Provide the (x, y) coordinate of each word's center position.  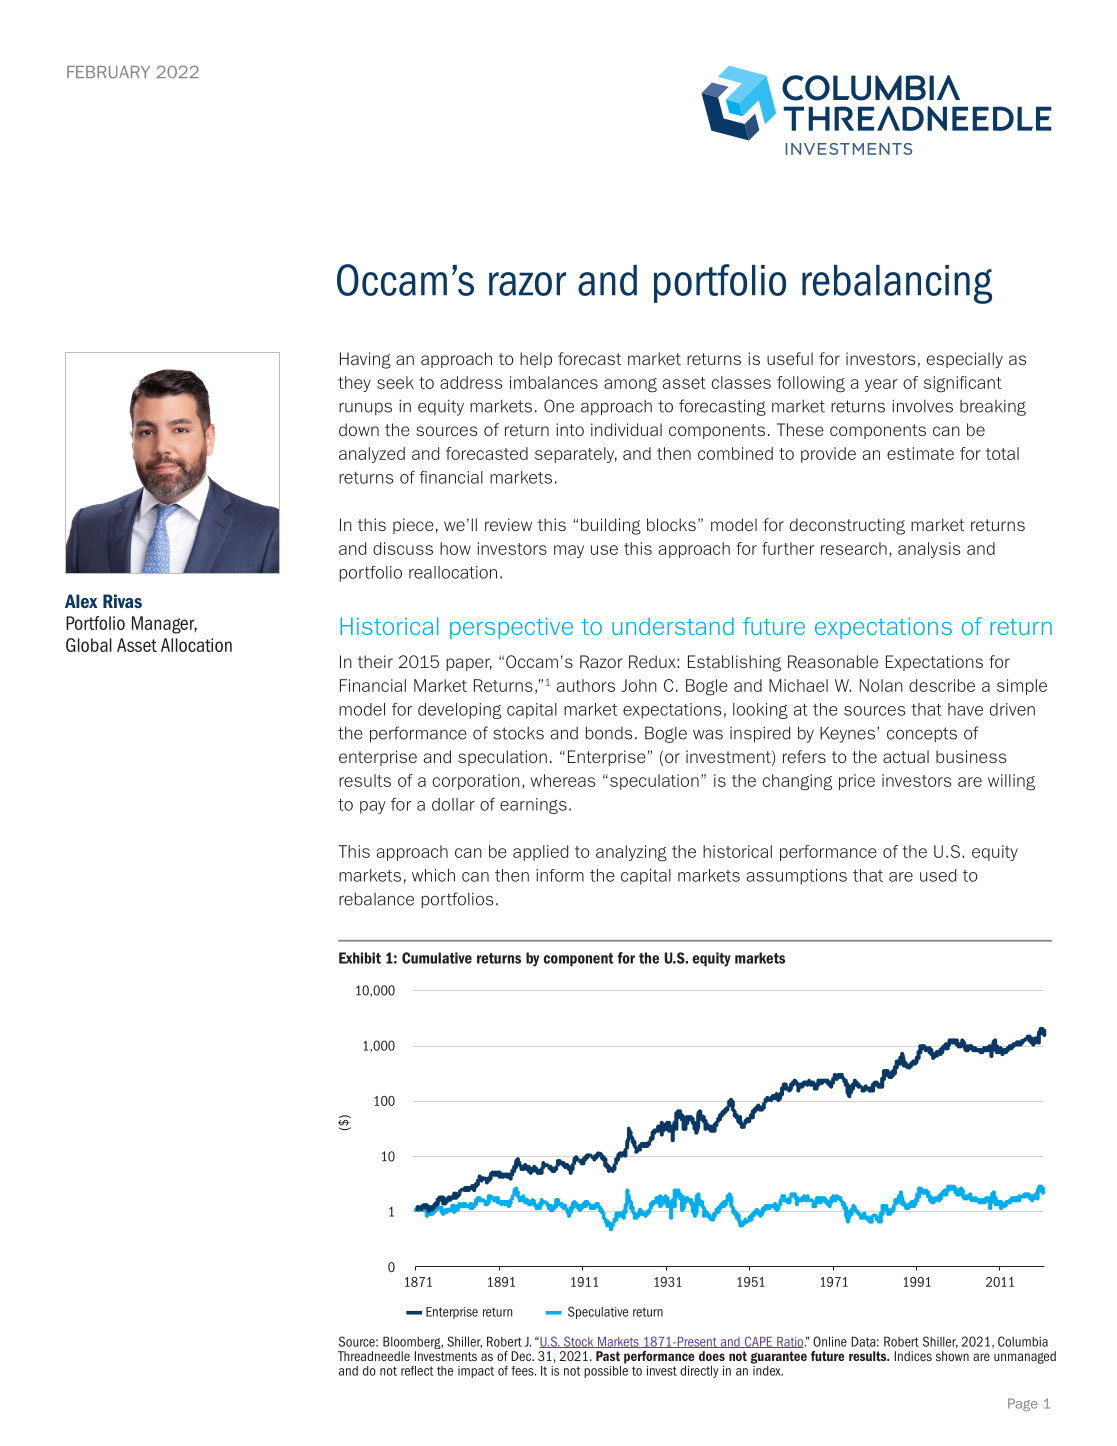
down (359, 429)
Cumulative (437, 958)
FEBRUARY (108, 72)
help (536, 360)
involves (922, 406)
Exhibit (360, 958)
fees (523, 1371)
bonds (609, 733)
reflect (417, 1371)
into (570, 429)
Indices (913, 1356)
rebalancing (897, 284)
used (938, 875)
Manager (164, 625)
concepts (922, 735)
